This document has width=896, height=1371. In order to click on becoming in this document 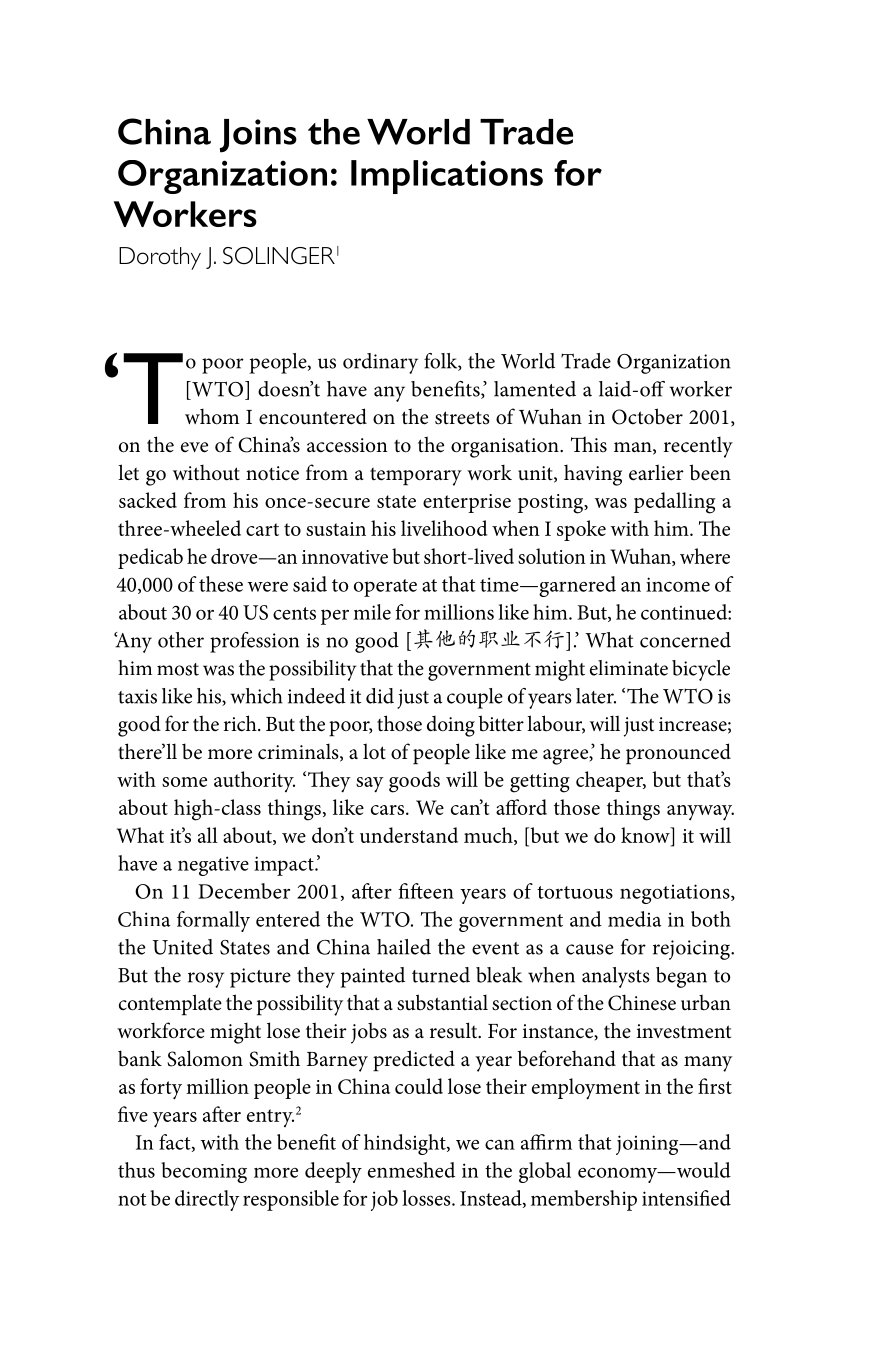, I will do `click(204, 1172)`.
